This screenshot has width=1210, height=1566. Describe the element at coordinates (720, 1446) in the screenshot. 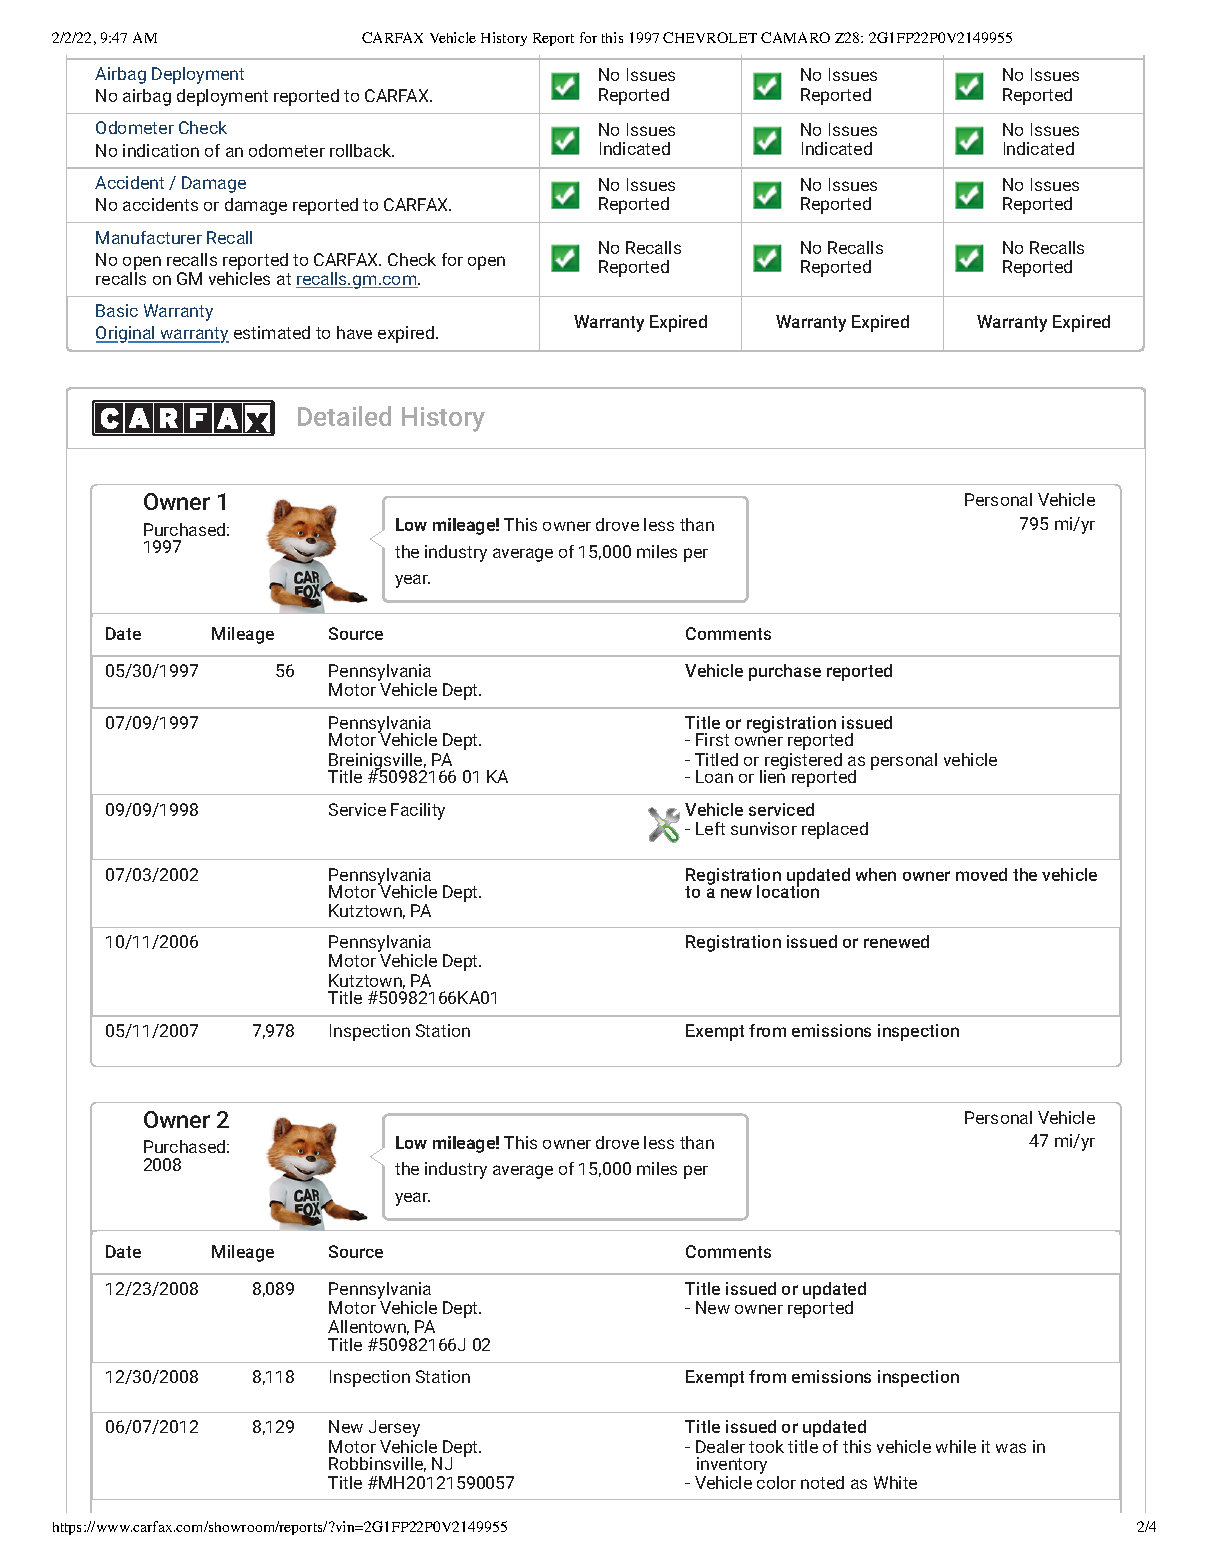

I see `Dealer` at that location.
